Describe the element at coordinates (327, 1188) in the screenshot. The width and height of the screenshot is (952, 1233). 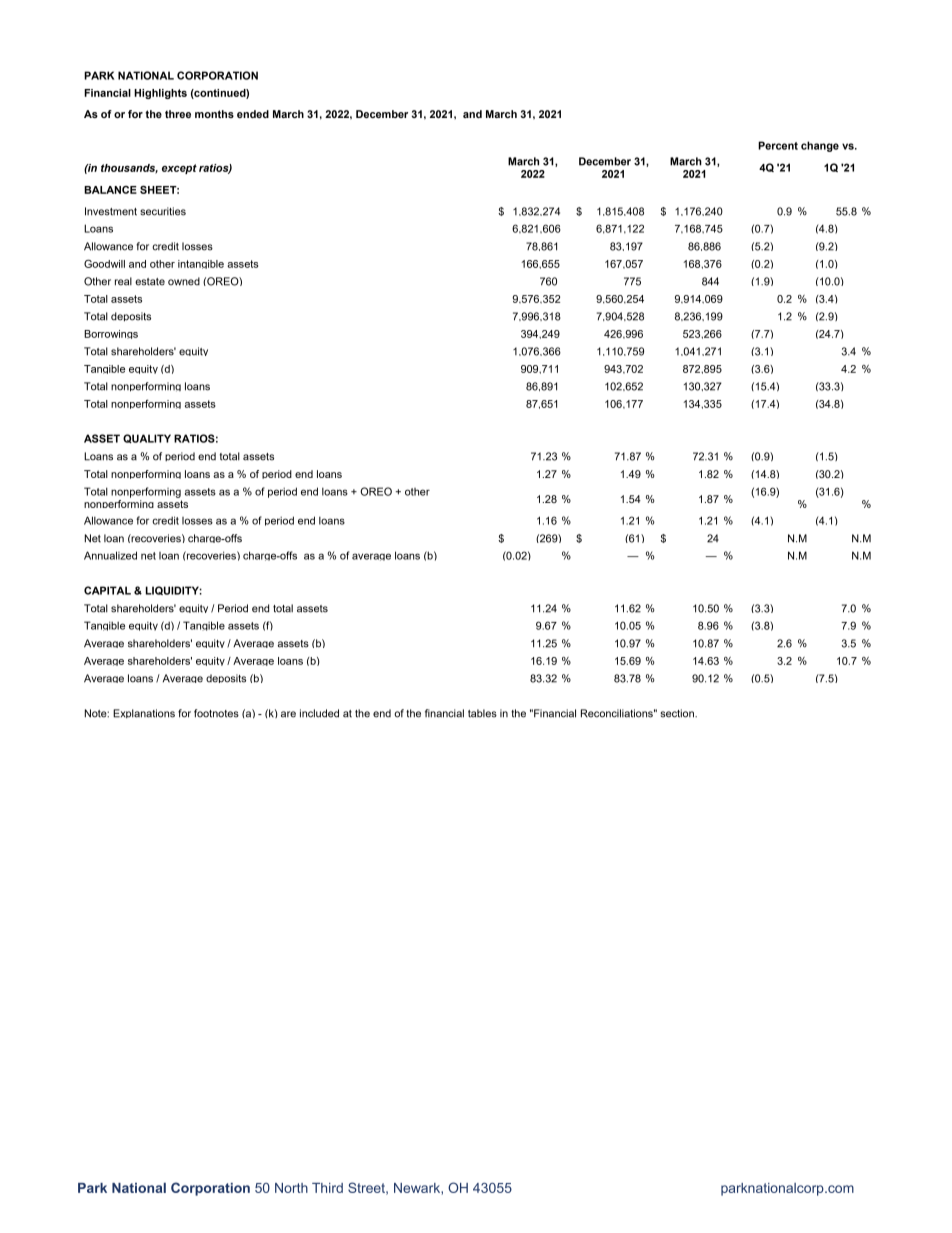
I see `Third` at that location.
